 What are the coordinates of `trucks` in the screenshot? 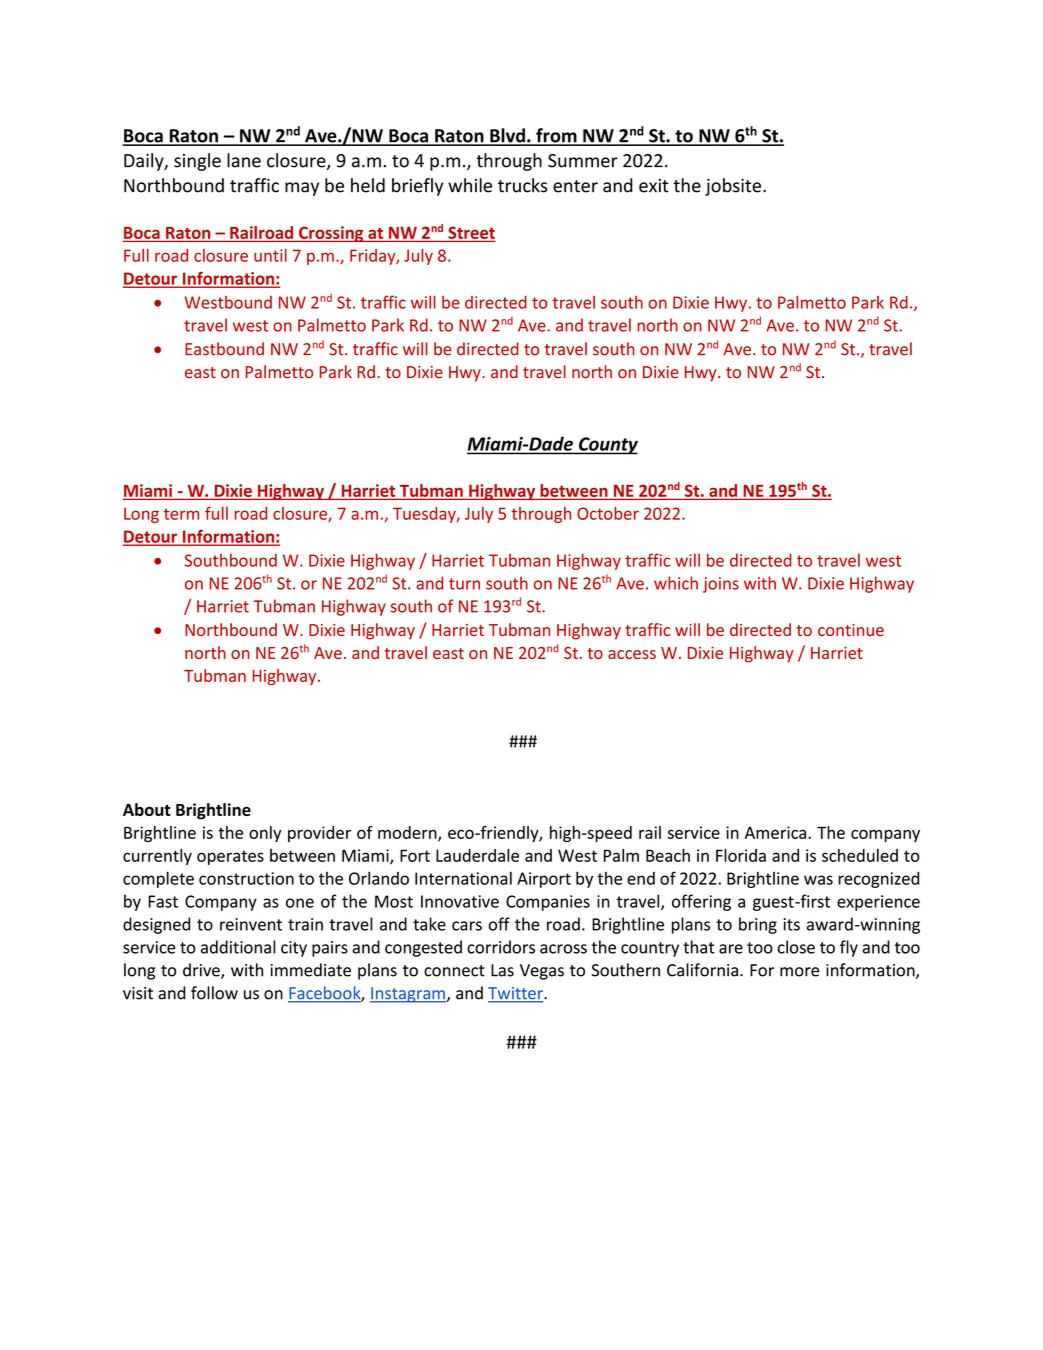 It's located at (522, 185).
